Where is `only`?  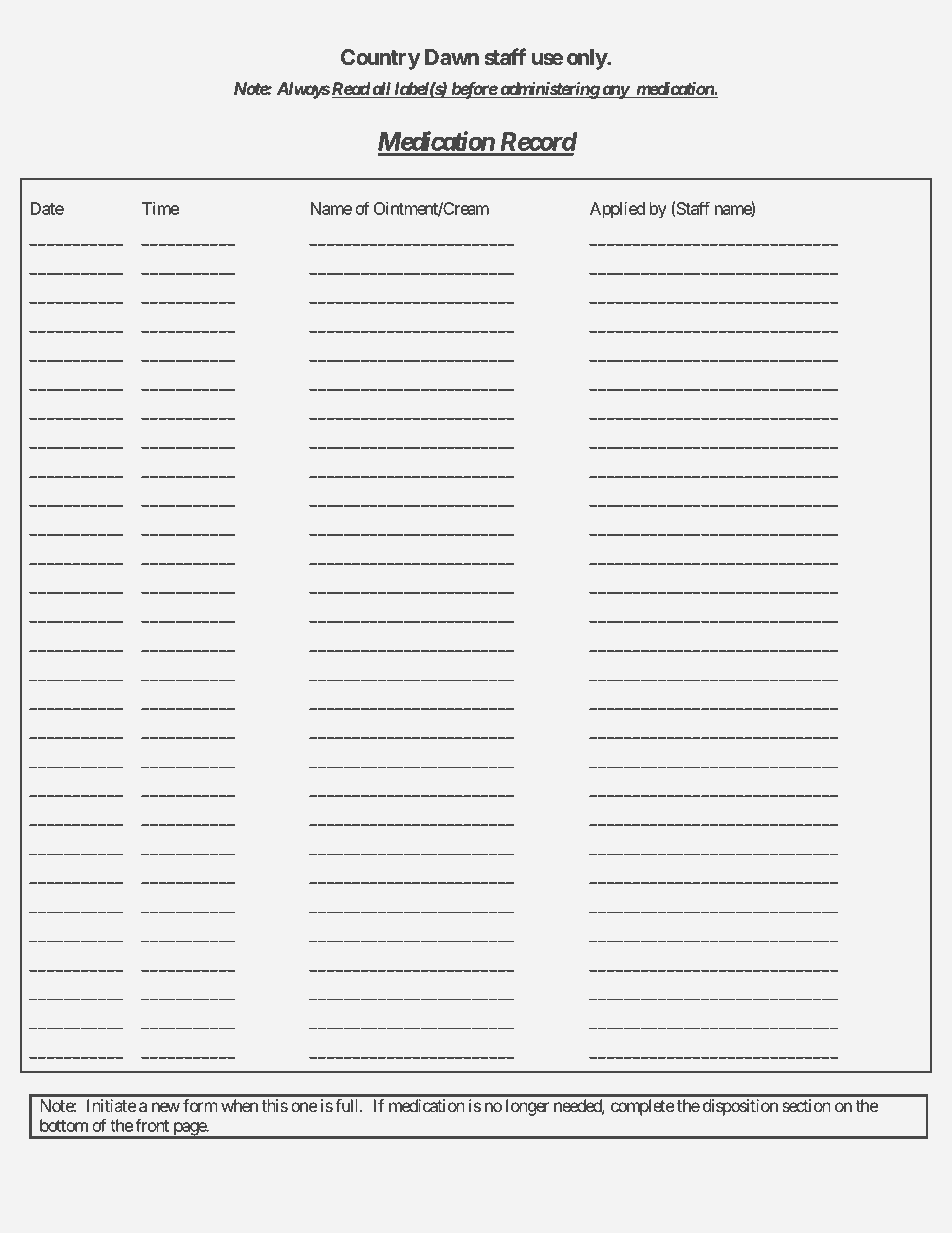
only is located at coordinates (587, 59).
